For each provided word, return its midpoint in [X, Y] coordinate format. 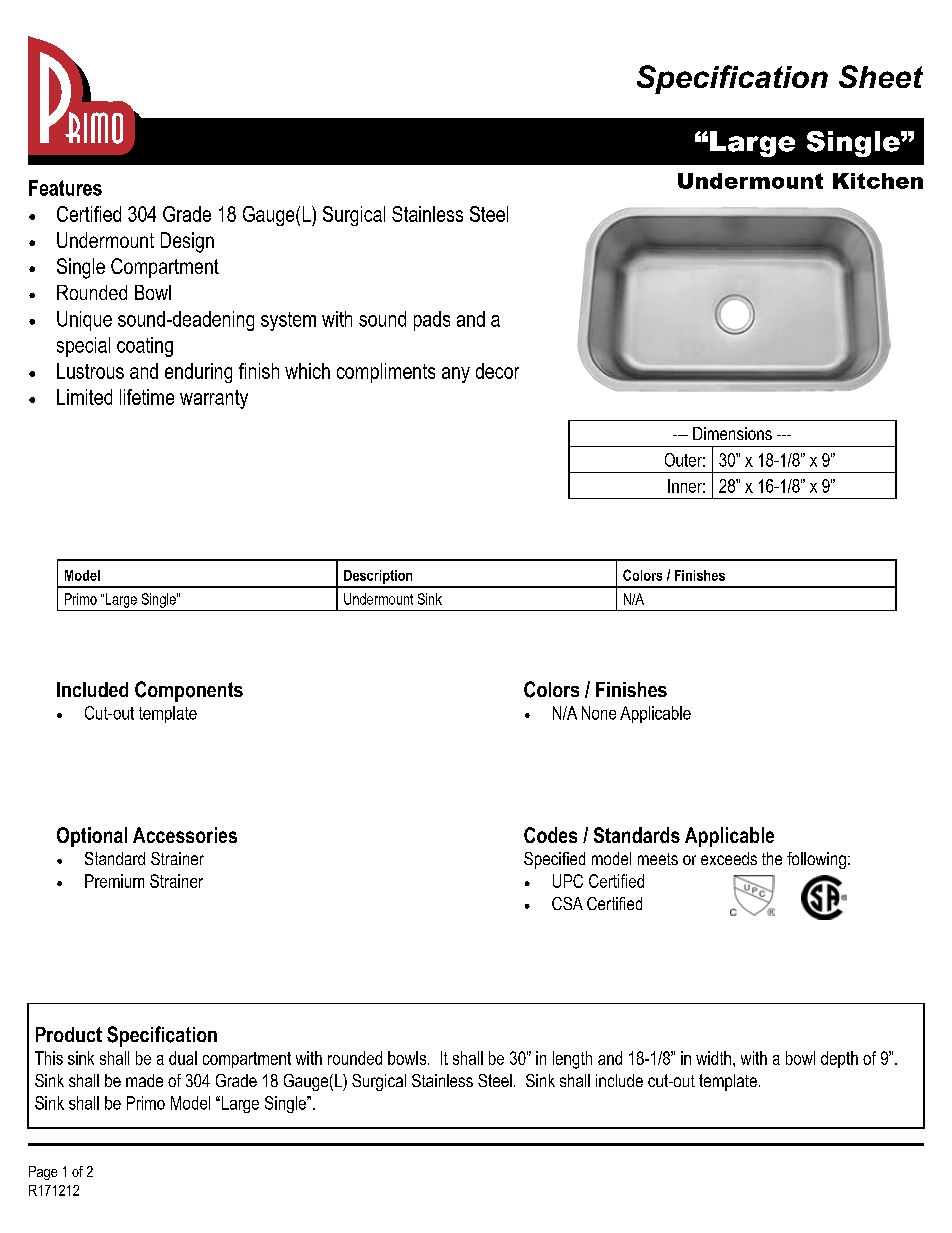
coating [145, 347]
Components [189, 691]
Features [65, 188]
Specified [554, 860]
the [772, 858]
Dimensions [732, 433]
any [456, 375]
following [816, 860]
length [572, 1060]
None [599, 713]
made [144, 1080]
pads [432, 321]
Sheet [881, 76]
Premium [114, 881]
